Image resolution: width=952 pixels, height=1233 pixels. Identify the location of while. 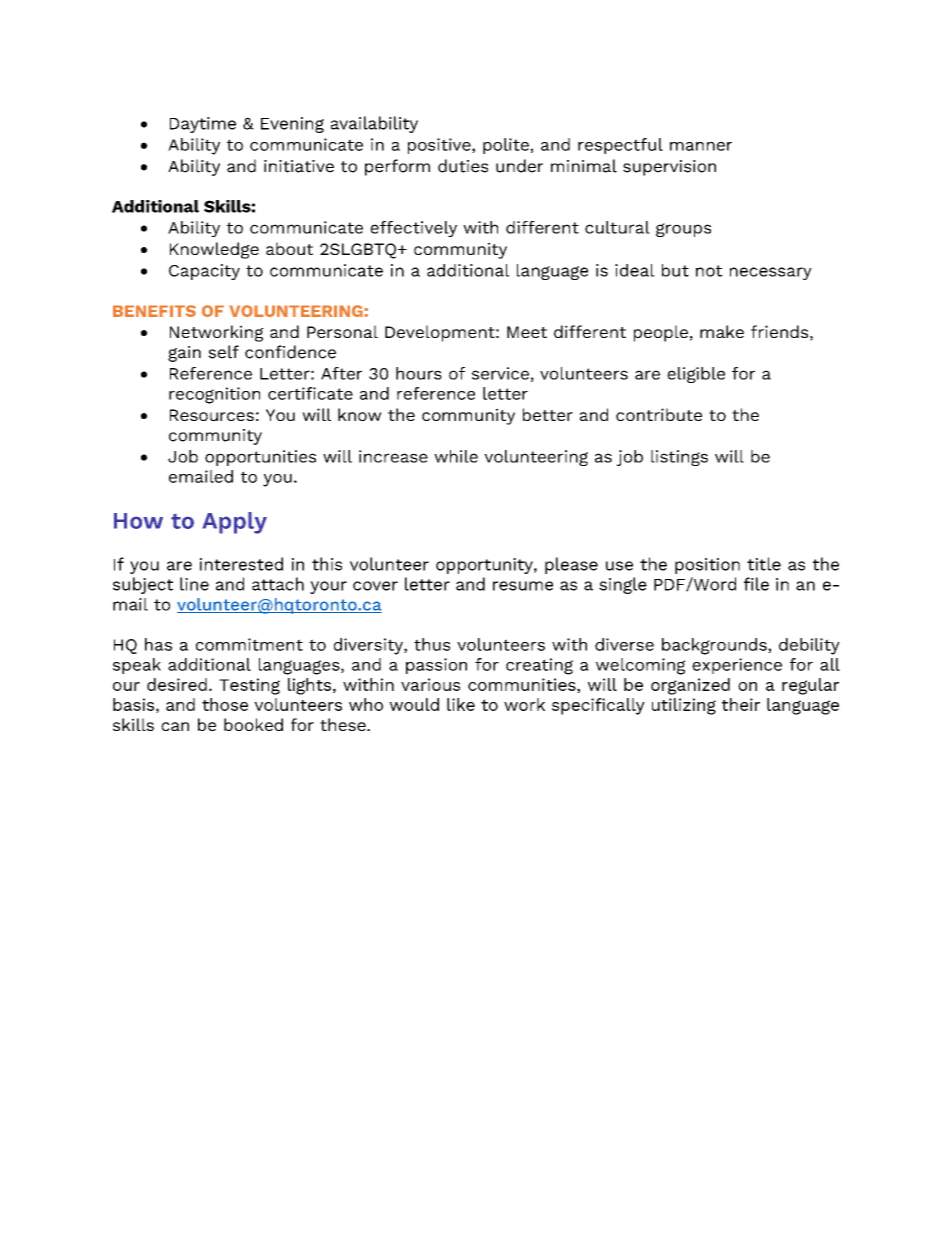
(456, 456).
